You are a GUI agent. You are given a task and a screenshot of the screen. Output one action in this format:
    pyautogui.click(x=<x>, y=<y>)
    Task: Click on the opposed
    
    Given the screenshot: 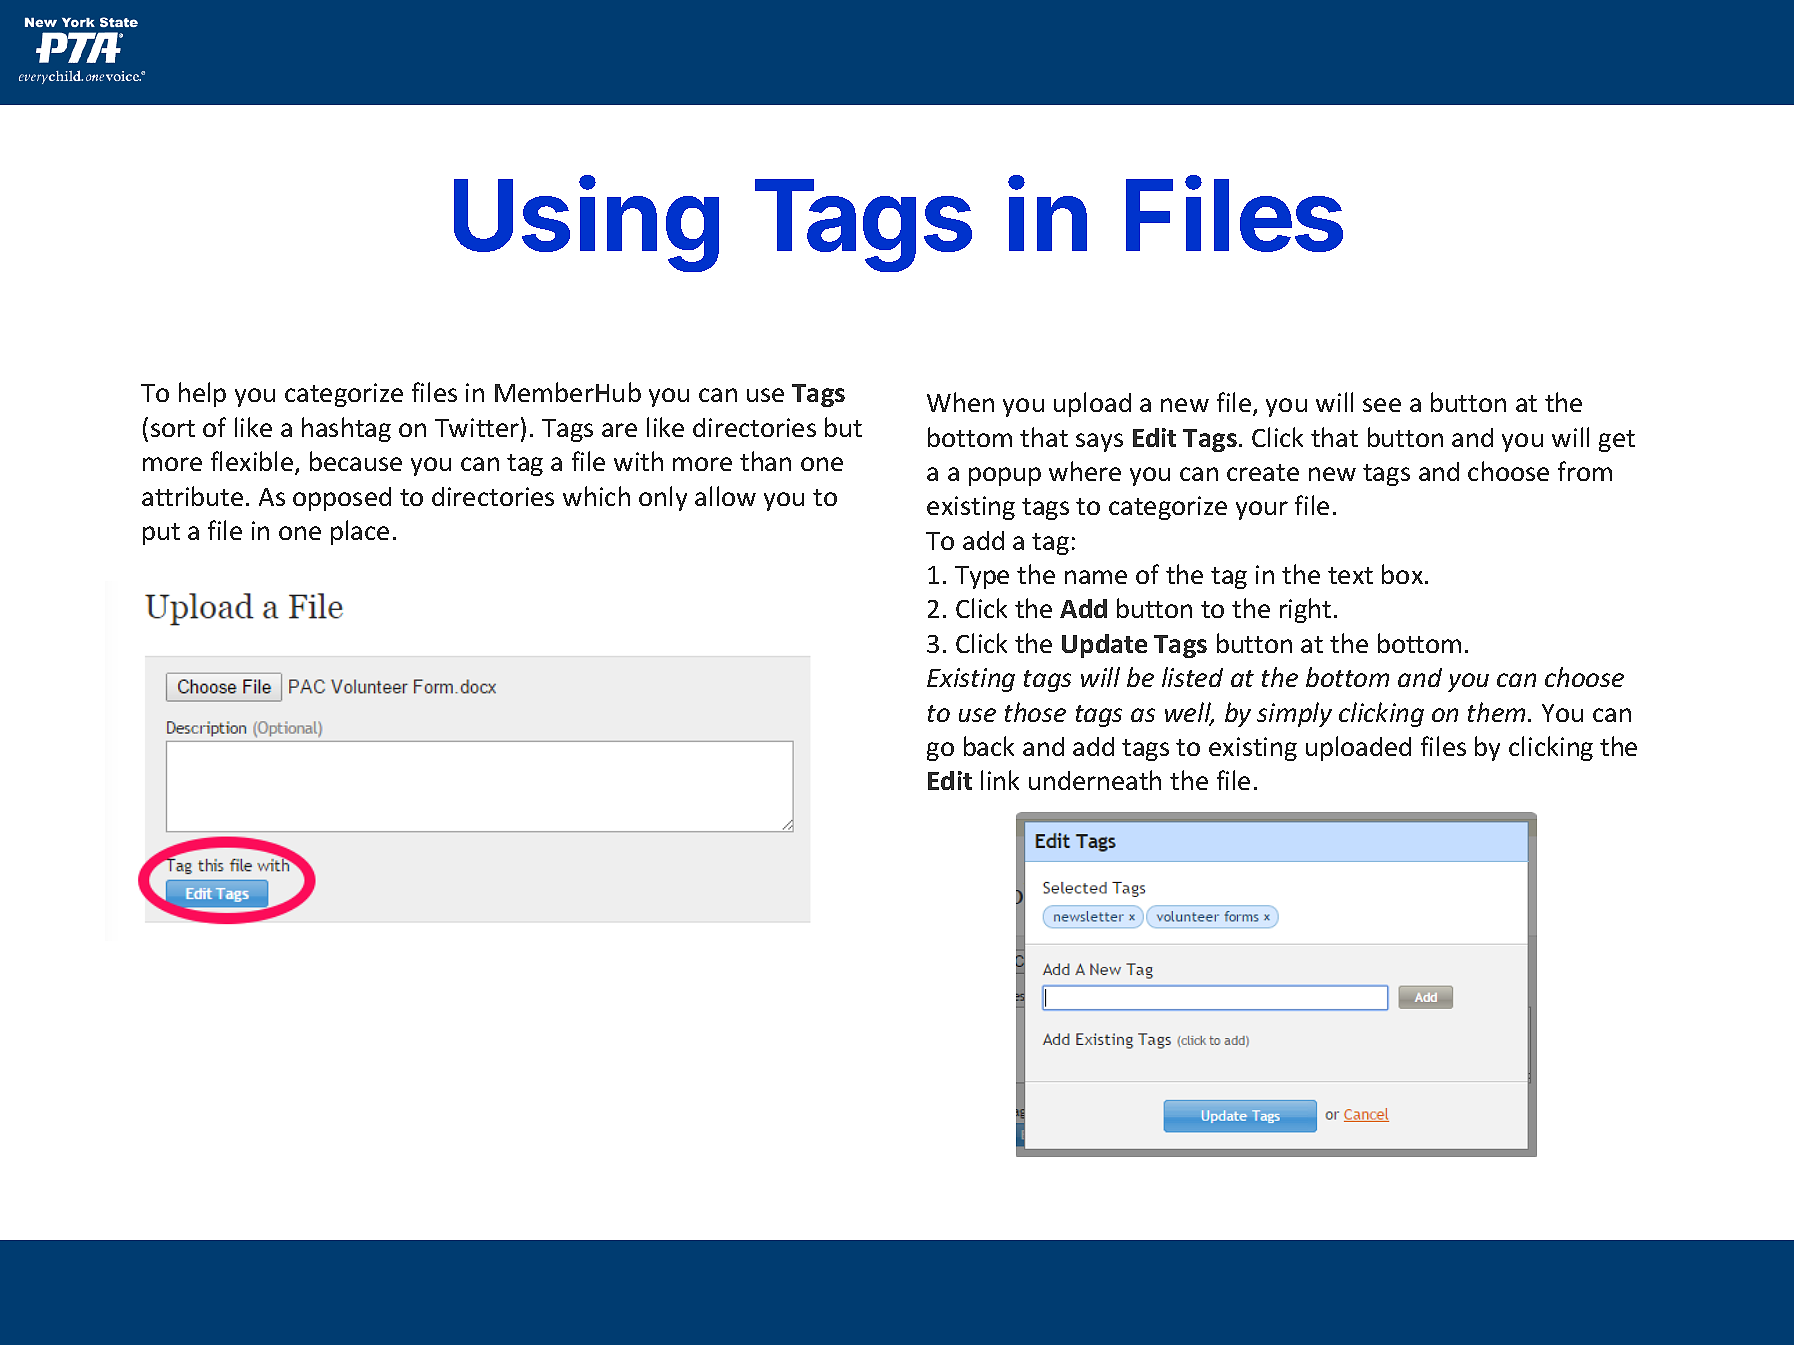 What is the action you would take?
    pyautogui.click(x=342, y=499)
